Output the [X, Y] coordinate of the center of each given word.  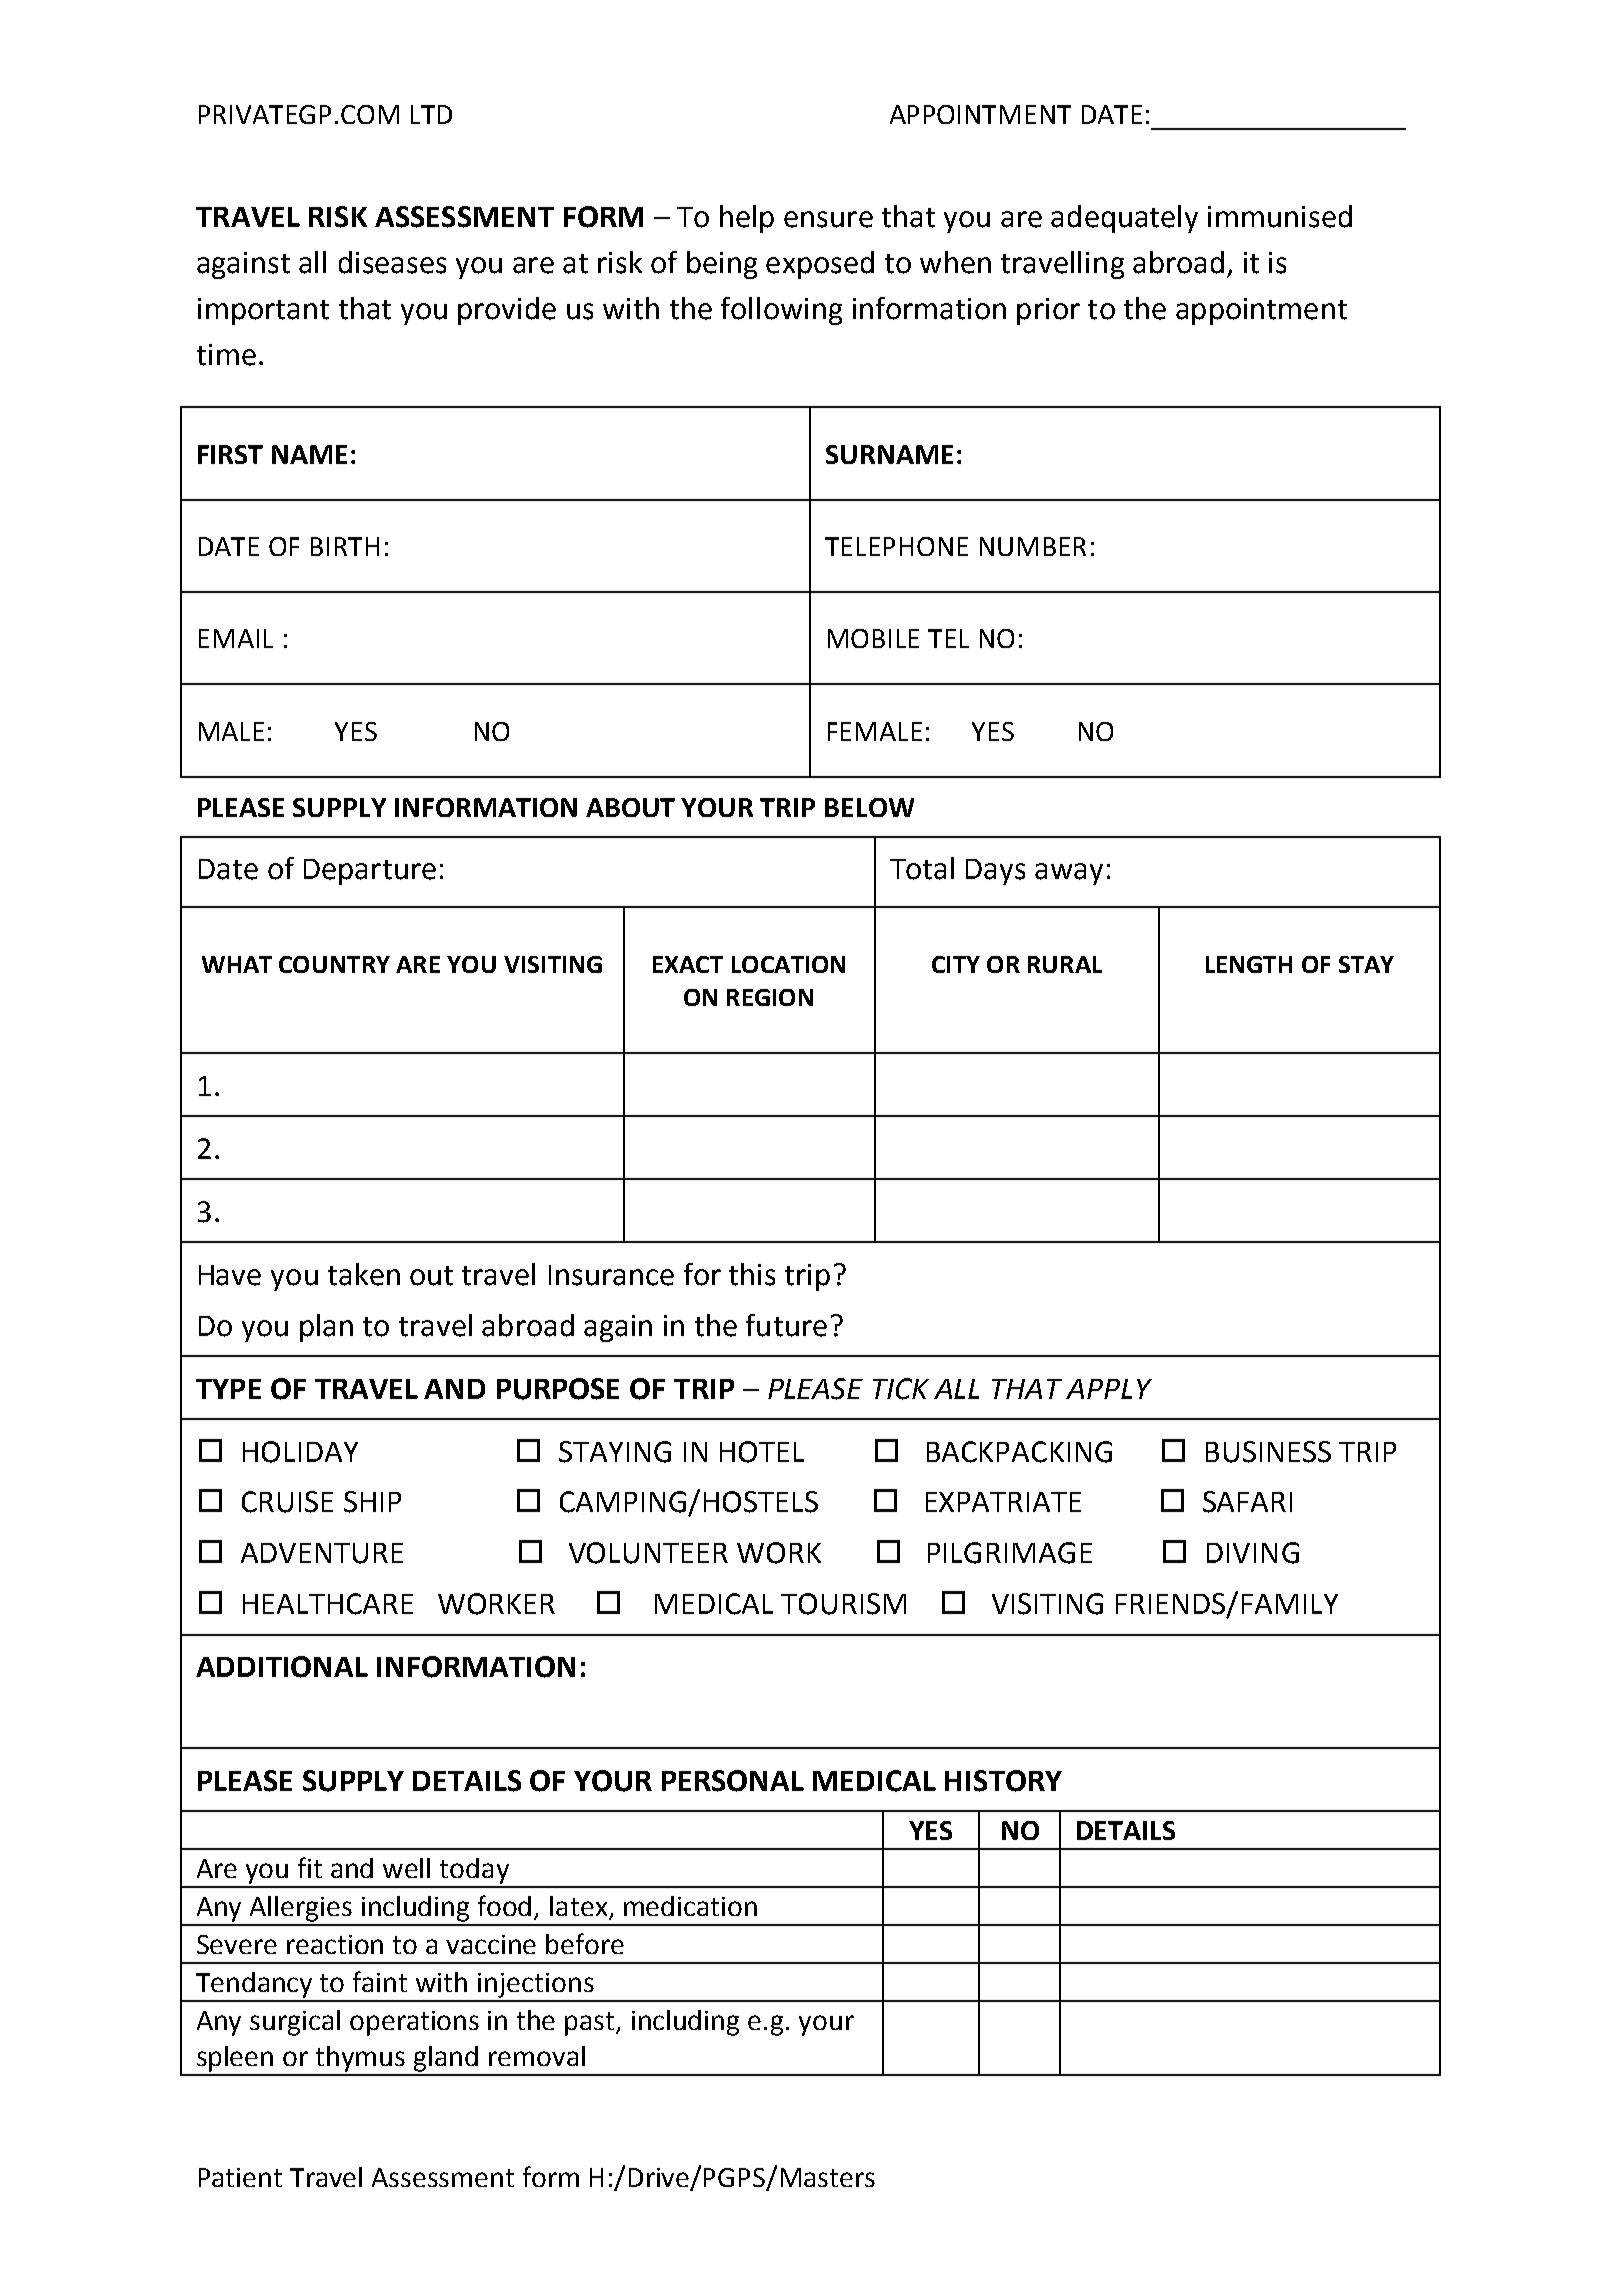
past [591, 2024]
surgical [295, 2023]
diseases [392, 262]
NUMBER [1033, 546]
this [752, 1274]
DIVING [1253, 1553]
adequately [1124, 219]
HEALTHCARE [328, 1604]
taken [364, 1274]
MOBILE [873, 638]
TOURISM [843, 1604]
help [747, 219]
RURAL [1065, 964]
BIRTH [345, 546]
